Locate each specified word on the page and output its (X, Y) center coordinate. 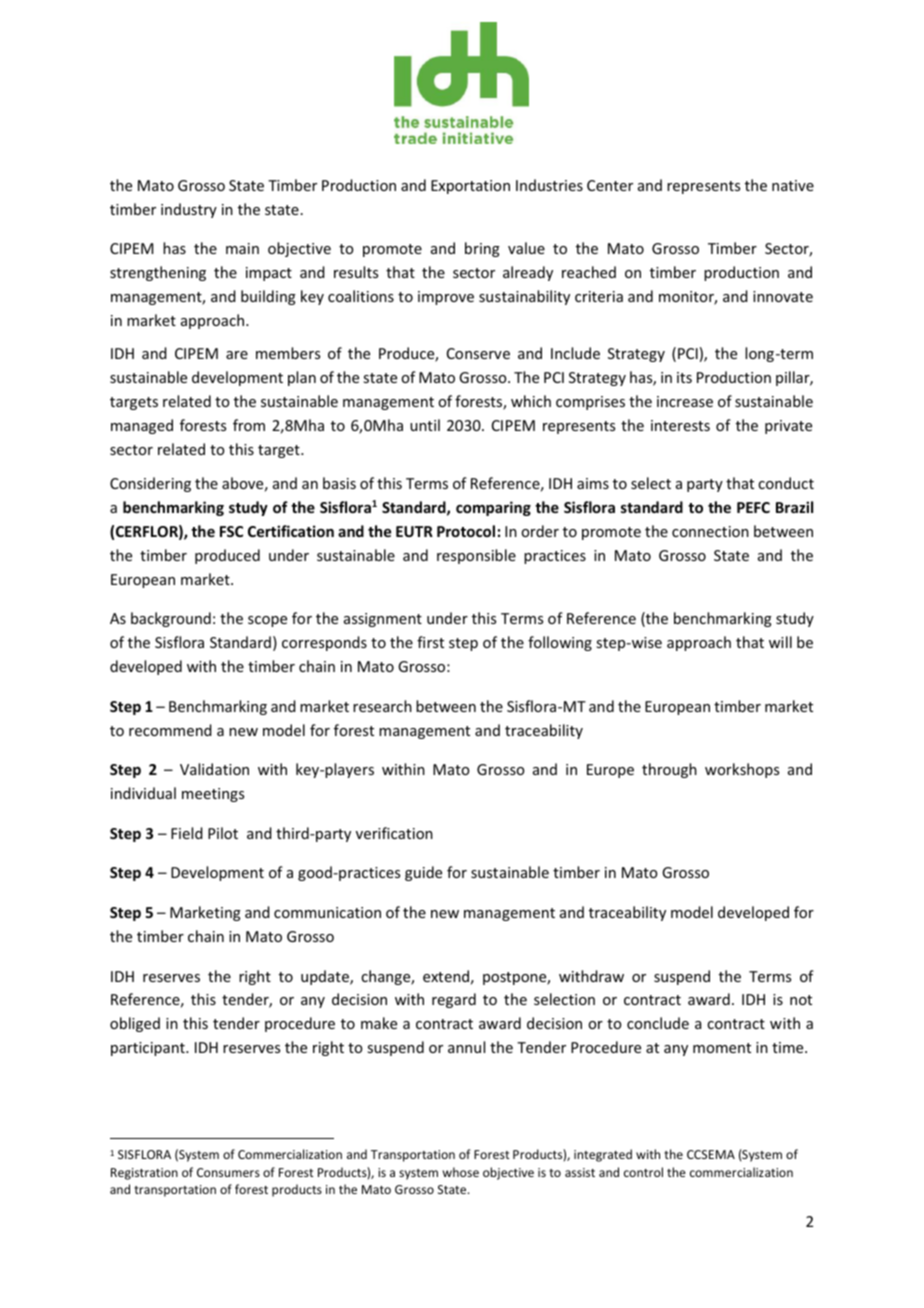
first (430, 642)
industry (189, 210)
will (780, 642)
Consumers (228, 1172)
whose (461, 1172)
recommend (170, 730)
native (793, 185)
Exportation (470, 187)
